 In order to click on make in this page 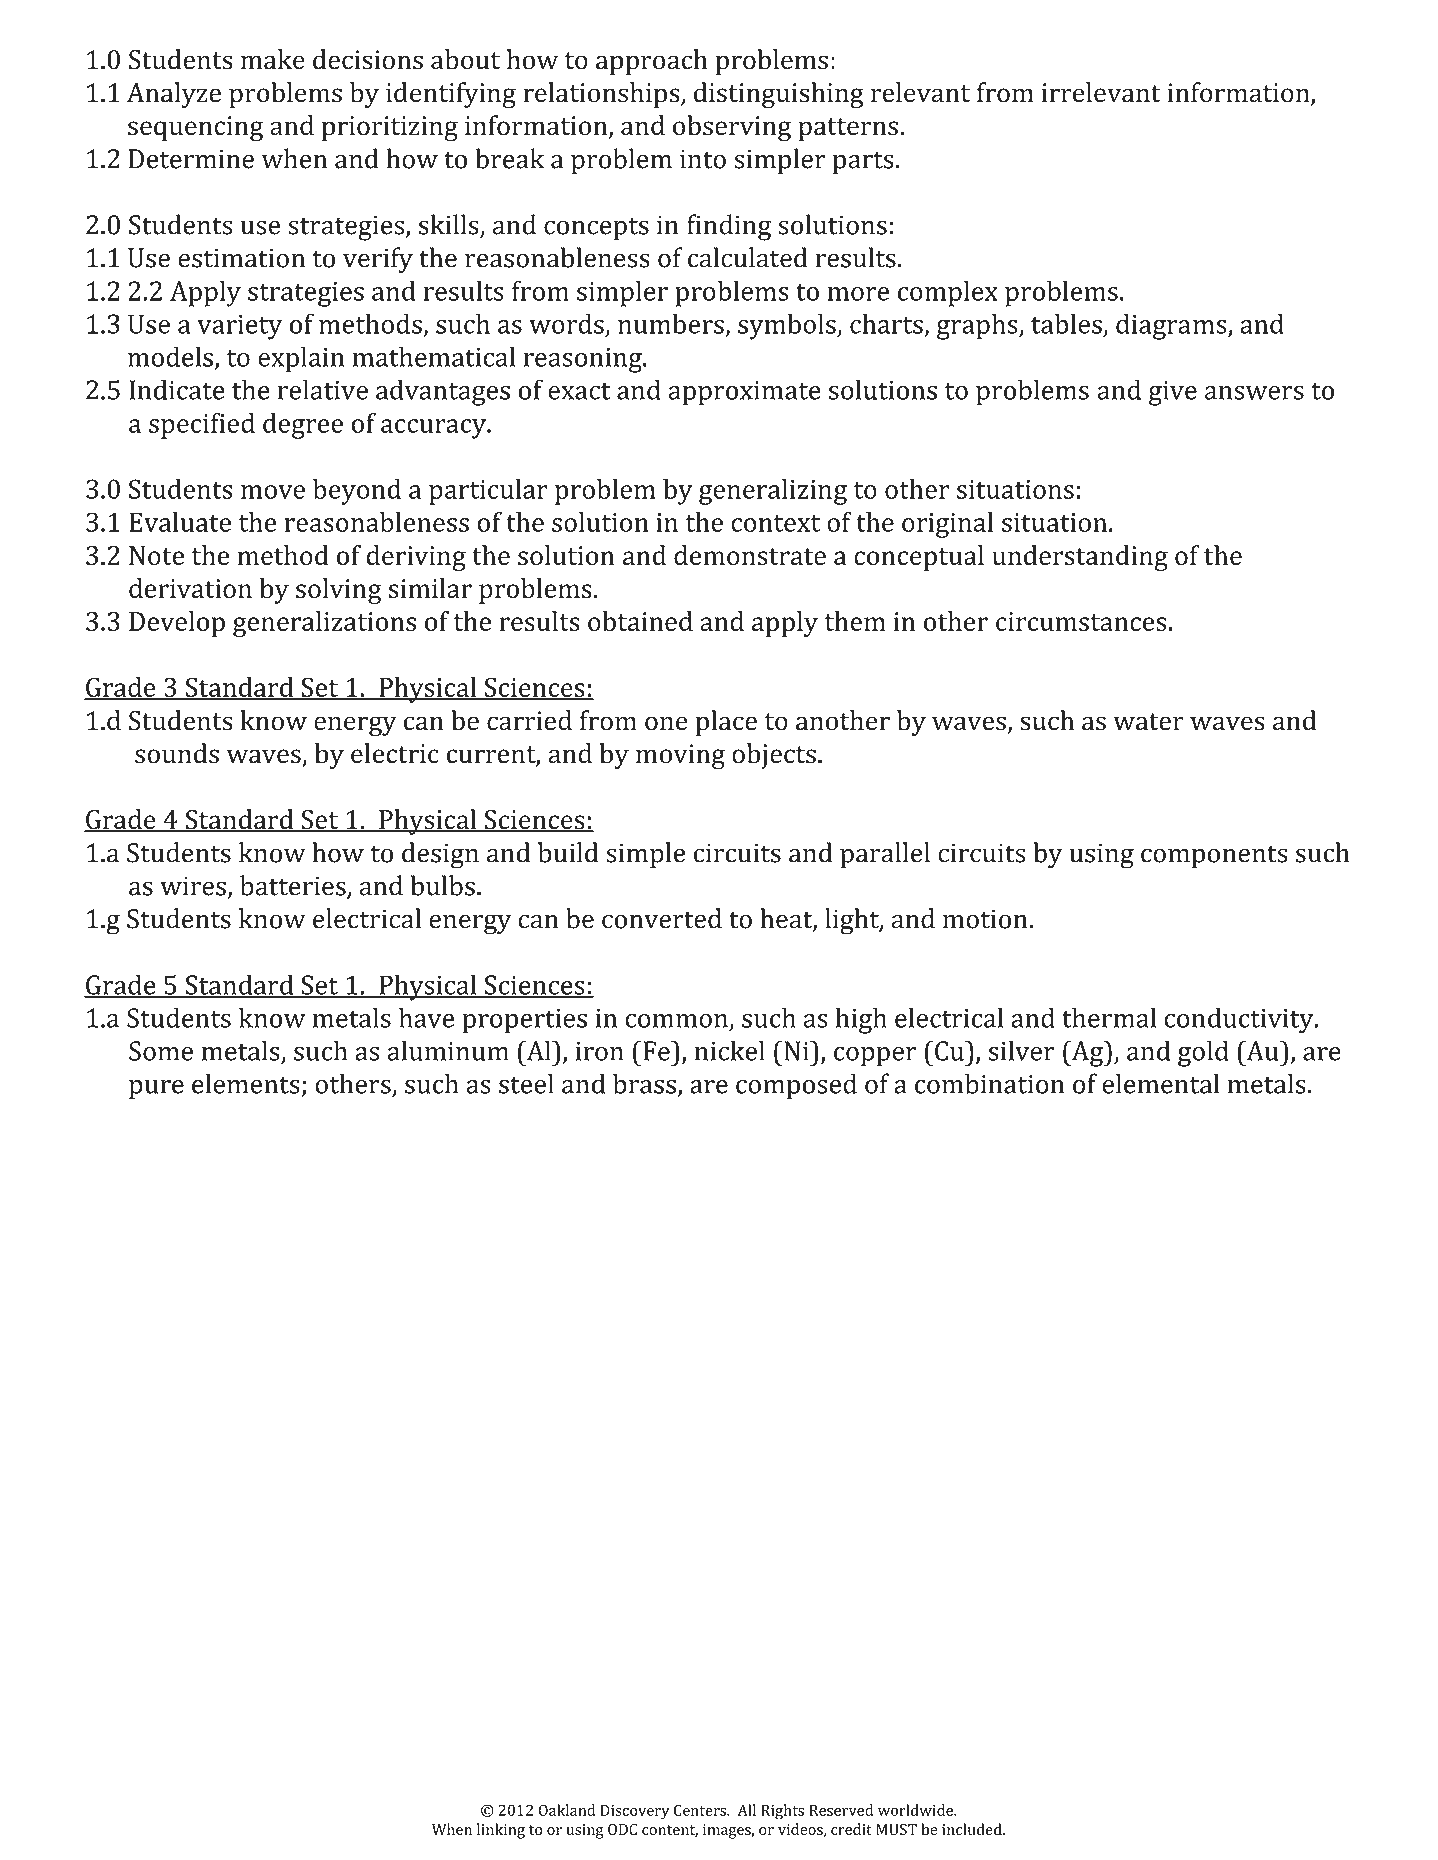, I will do `click(273, 59)`.
